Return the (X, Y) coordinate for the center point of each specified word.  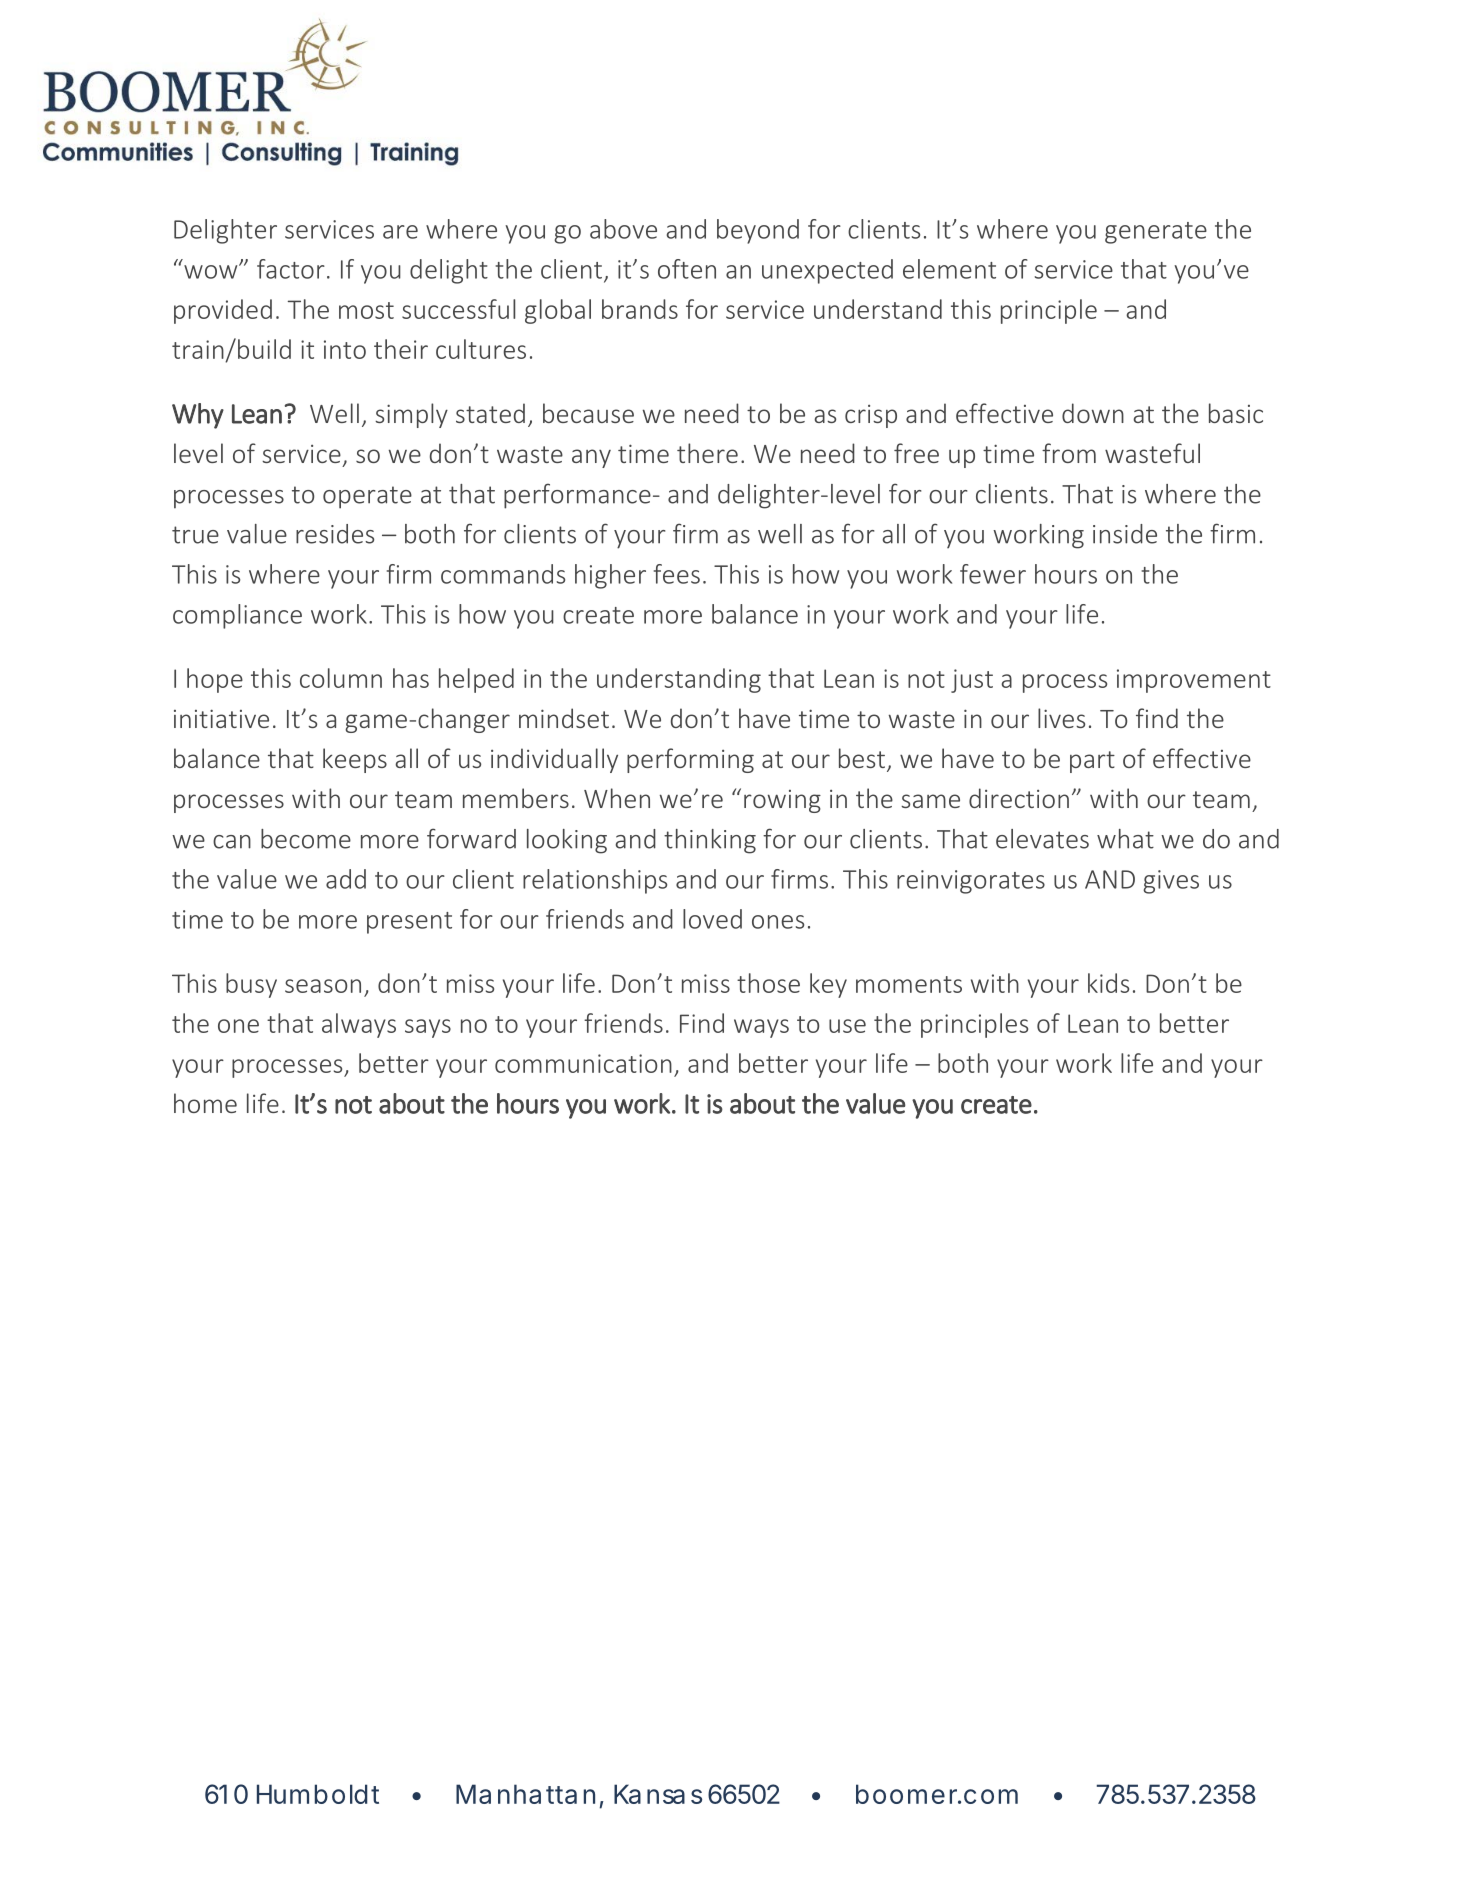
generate (1156, 233)
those (768, 983)
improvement (1194, 681)
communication (583, 1063)
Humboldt (318, 1794)
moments (909, 984)
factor (291, 269)
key (828, 985)
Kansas (658, 1794)
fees (677, 574)
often (687, 269)
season (323, 986)
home (205, 1103)
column (341, 678)
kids (1108, 983)
